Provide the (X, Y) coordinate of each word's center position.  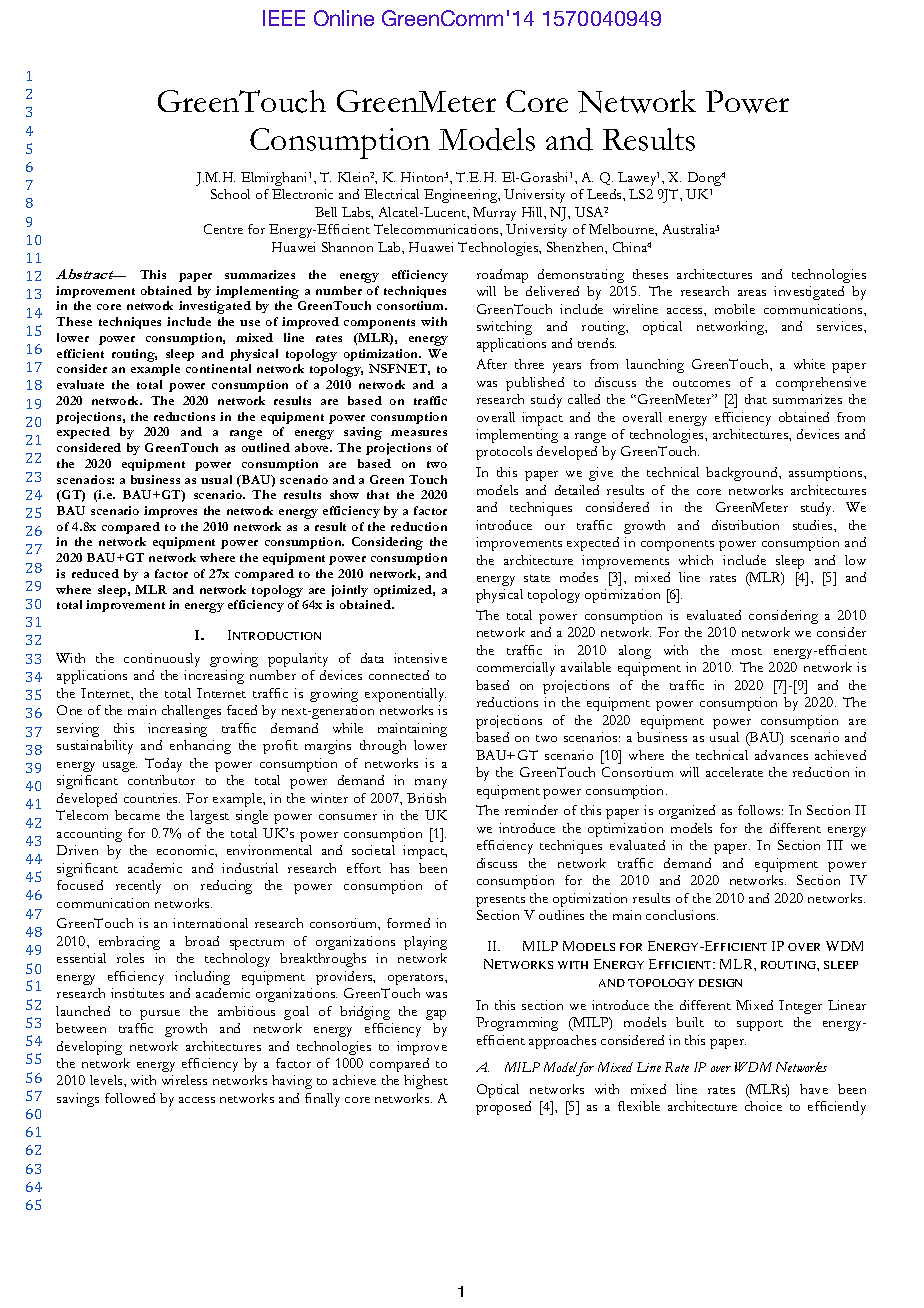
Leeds (605, 194)
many (431, 784)
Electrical (391, 194)
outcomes (701, 383)
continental (218, 368)
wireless (184, 1080)
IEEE (284, 18)
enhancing (200, 747)
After (492, 364)
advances (781, 755)
